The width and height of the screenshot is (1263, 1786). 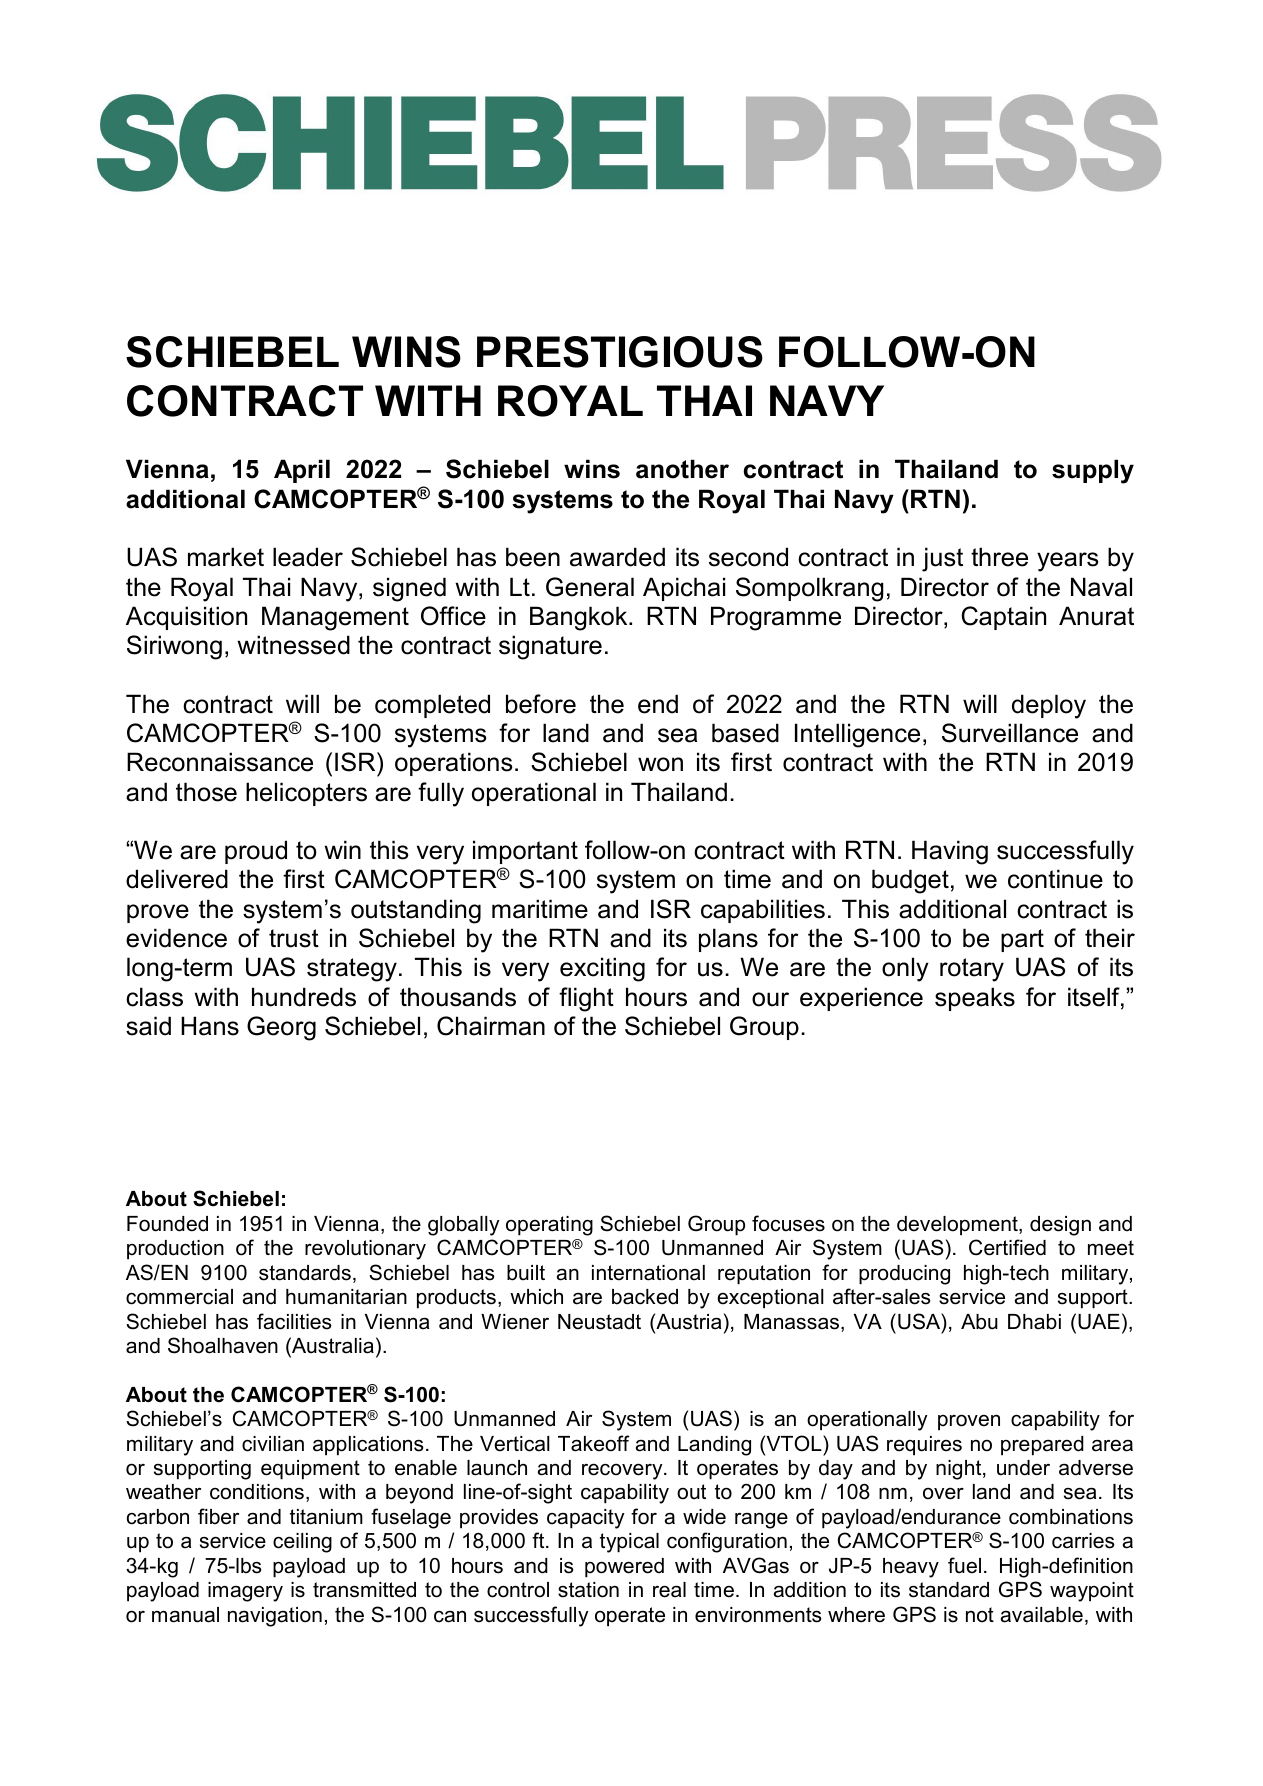 What do you see at coordinates (302, 471) in the screenshot?
I see `April` at bounding box center [302, 471].
